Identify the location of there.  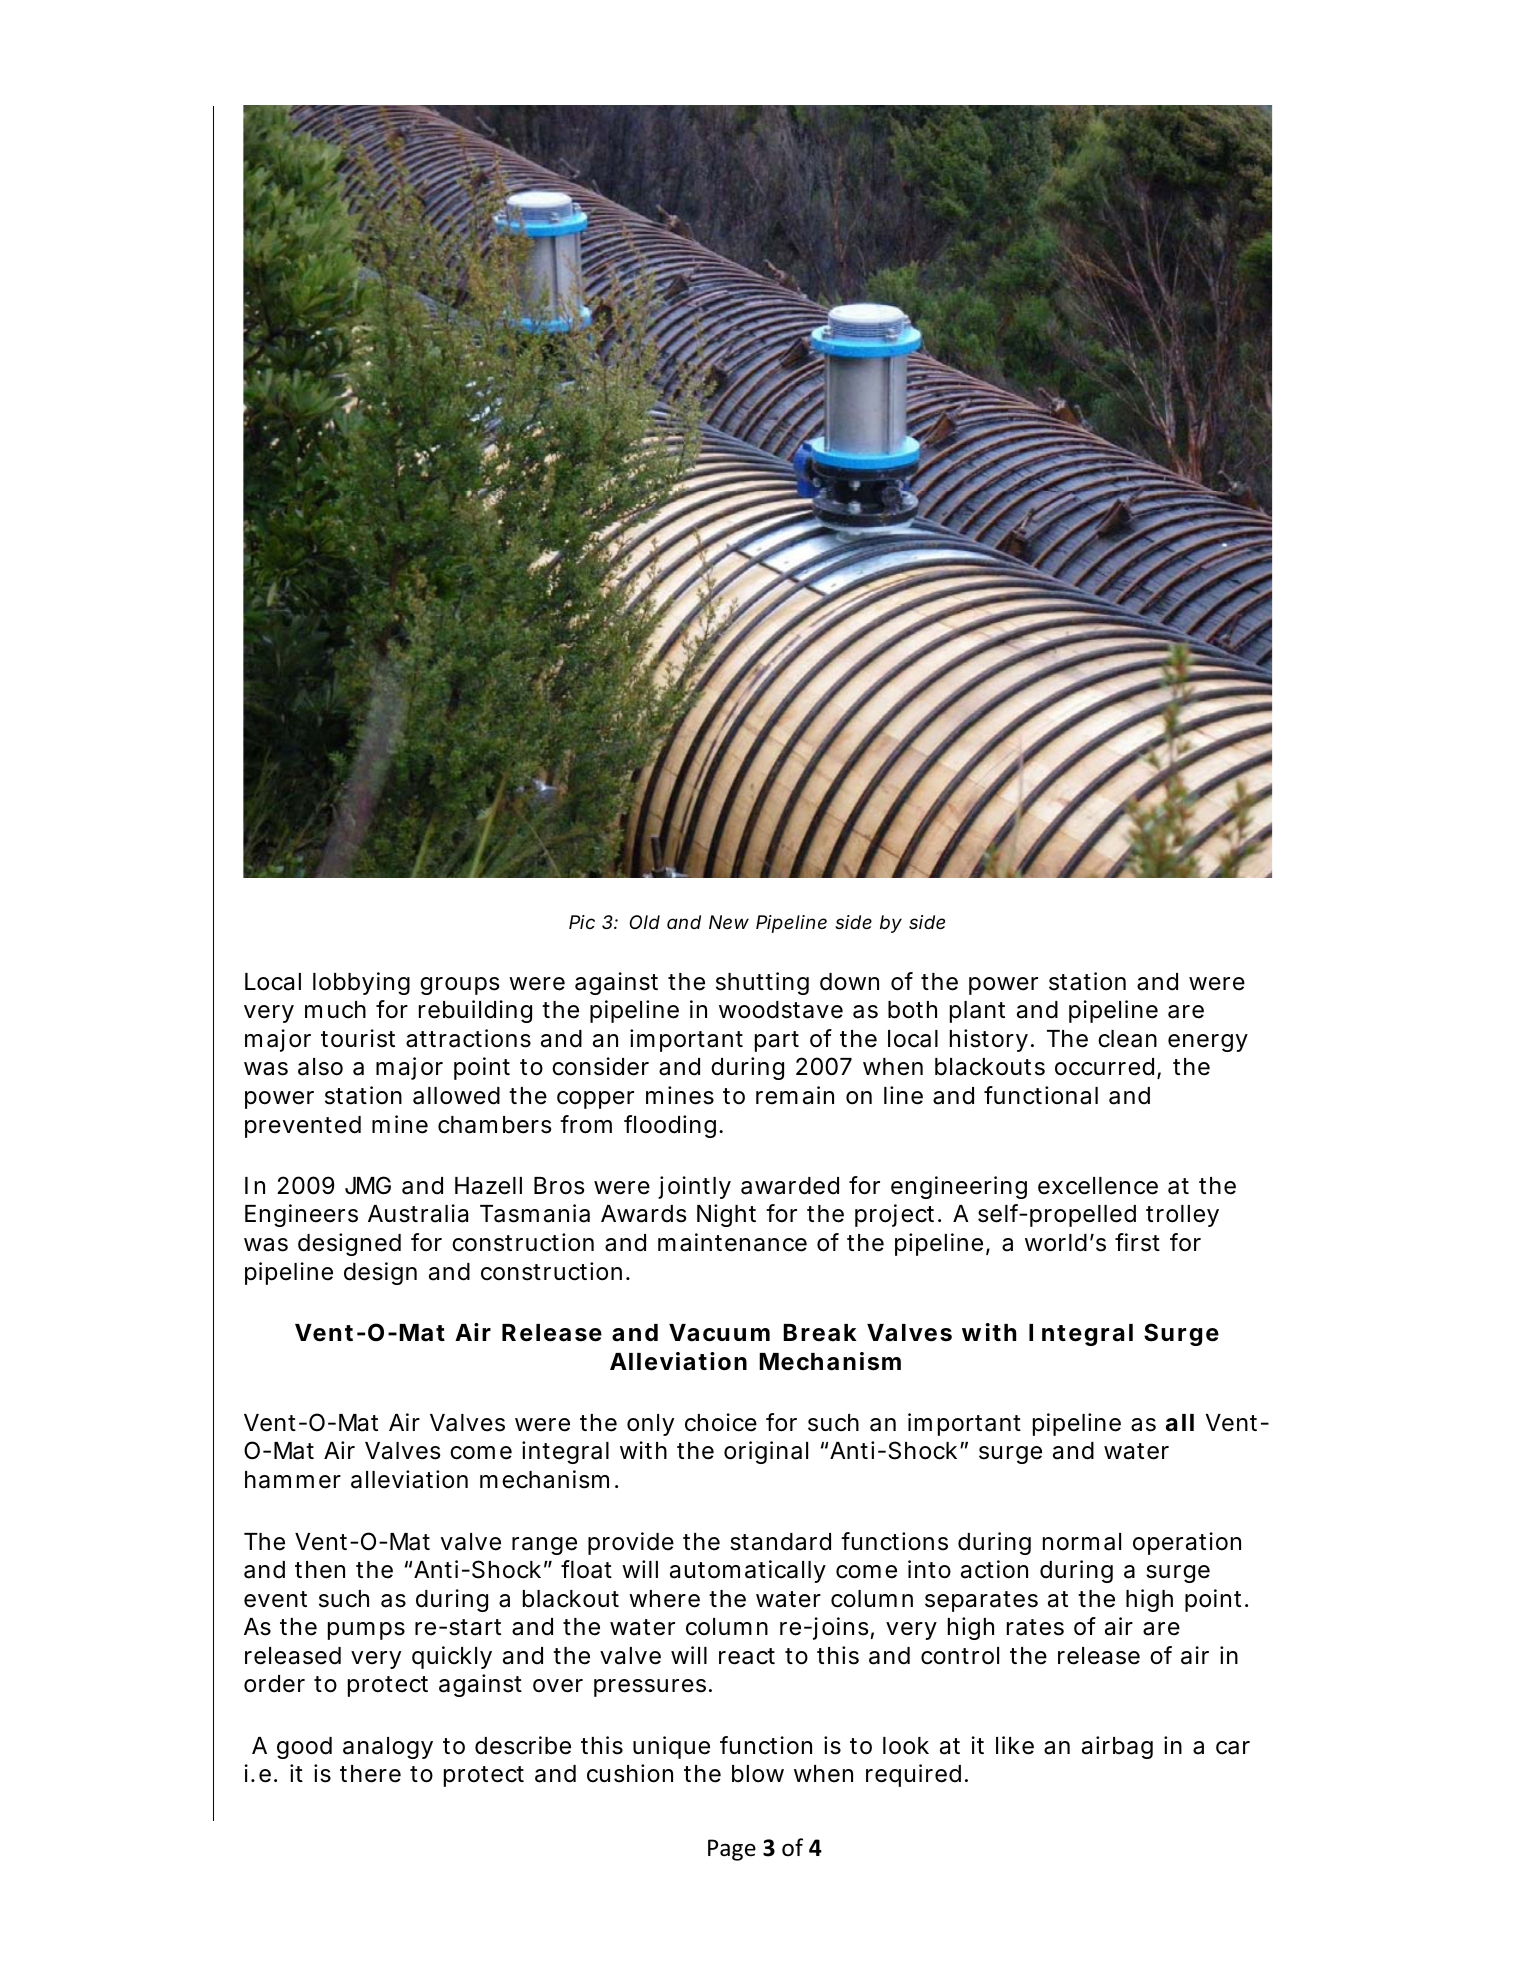
(370, 1774).
